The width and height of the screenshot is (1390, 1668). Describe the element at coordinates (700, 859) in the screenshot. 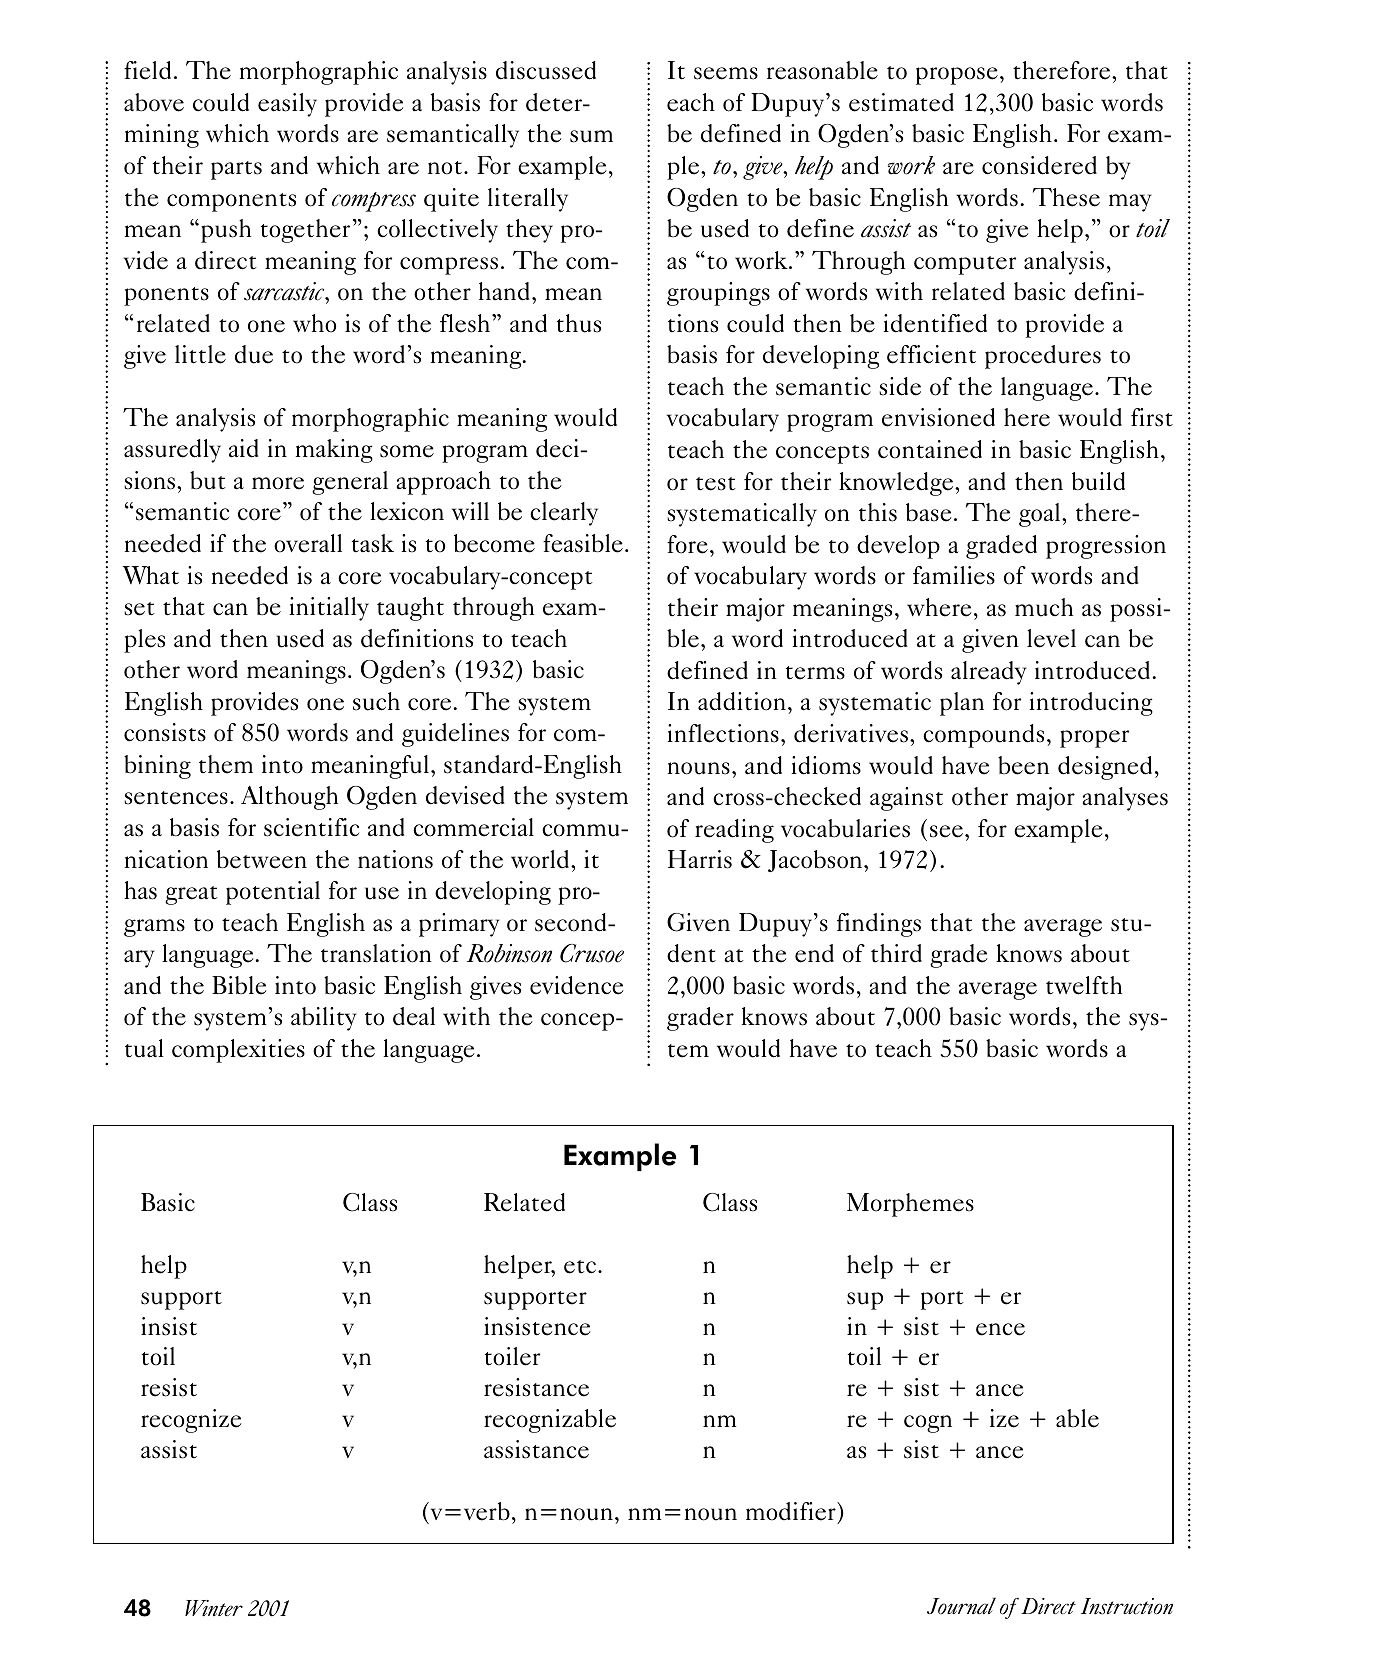

I see `Harris` at that location.
